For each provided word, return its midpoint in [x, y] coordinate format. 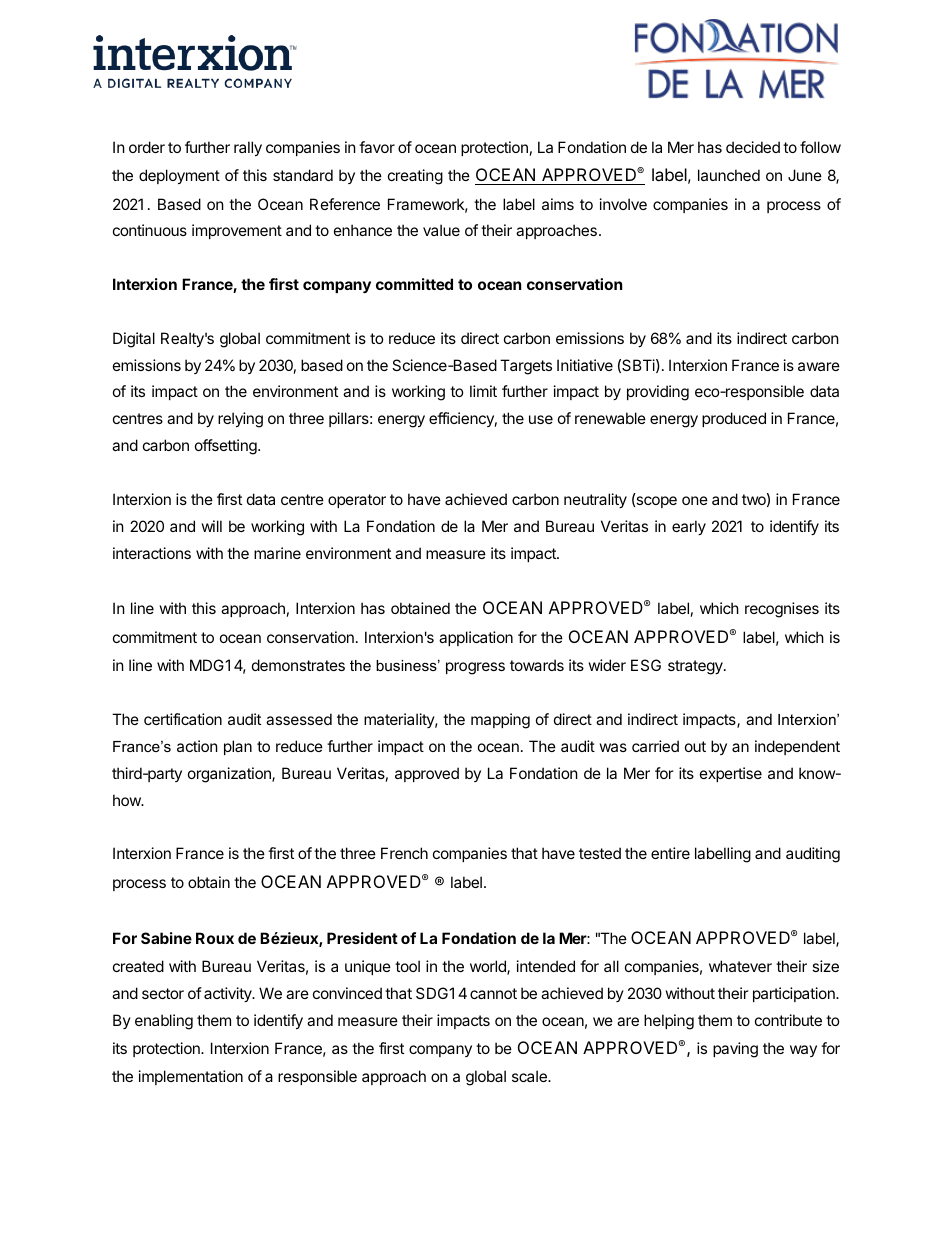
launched [729, 175]
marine [277, 553]
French [404, 853]
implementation [191, 1077]
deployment [179, 176]
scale [530, 1076]
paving [735, 1050]
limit [483, 391]
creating [415, 177]
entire [670, 853]
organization [230, 775]
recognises [782, 610]
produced [734, 419]
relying [240, 420]
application [476, 638]
